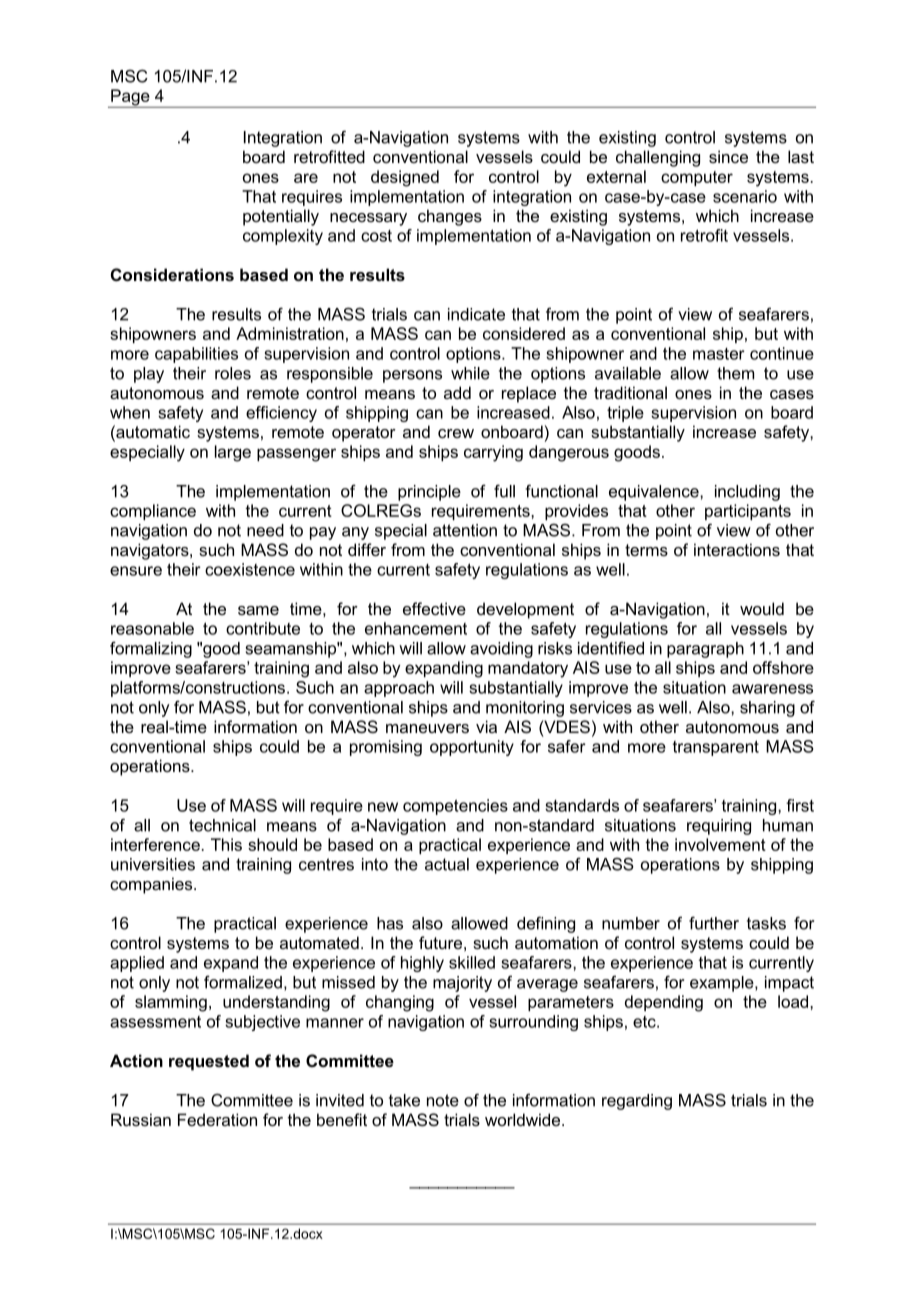  Describe the element at coordinates (209, 1062) in the page. I see `requested` at that location.
